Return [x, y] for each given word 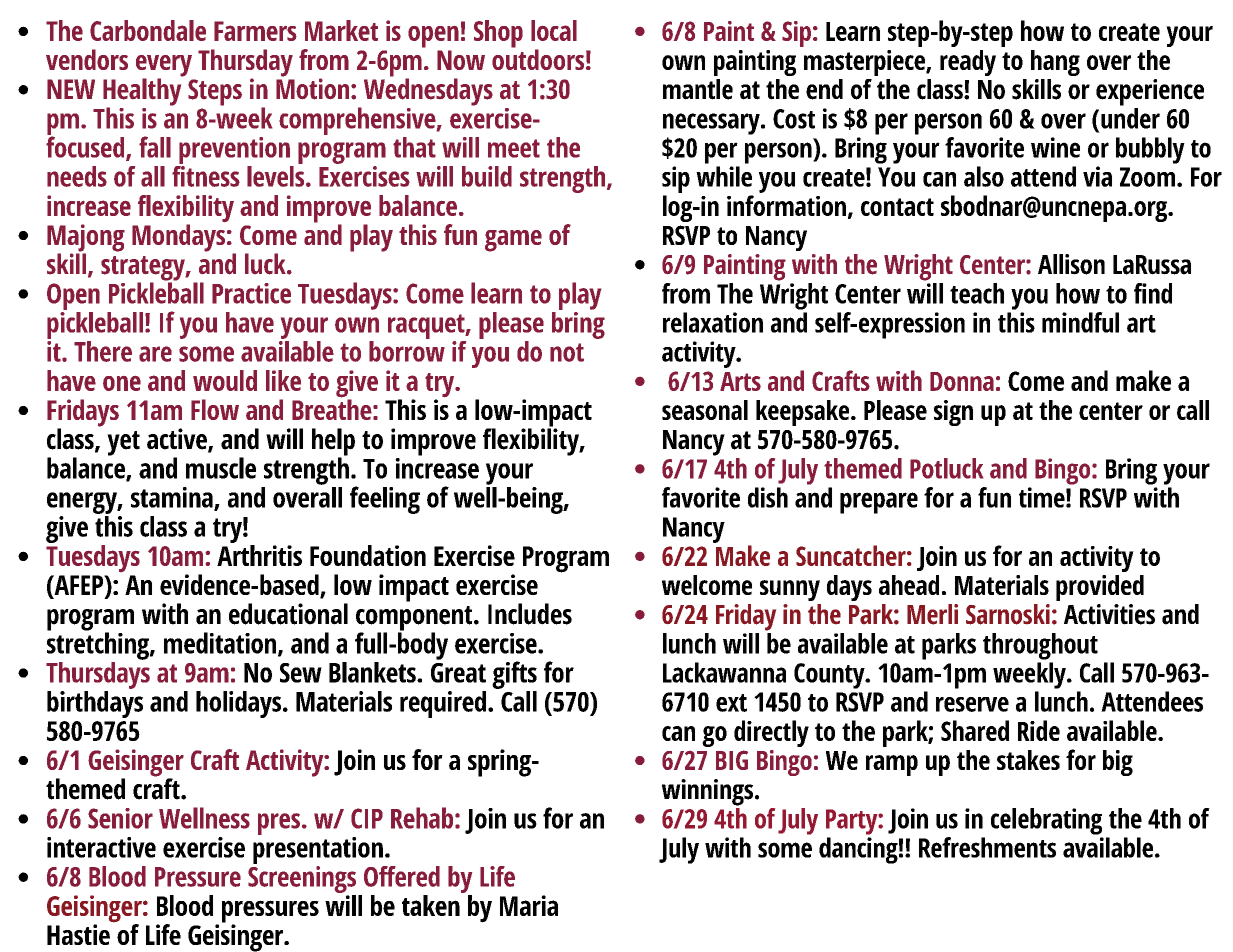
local [554, 30]
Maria [529, 905]
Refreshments [987, 847]
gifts [514, 675]
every [164, 67]
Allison [1071, 264]
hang [1055, 63]
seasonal [705, 410]
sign [953, 413]
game [513, 241]
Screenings [302, 878]
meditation [220, 643]
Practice [251, 293]
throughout [1040, 646]
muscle [221, 468]
